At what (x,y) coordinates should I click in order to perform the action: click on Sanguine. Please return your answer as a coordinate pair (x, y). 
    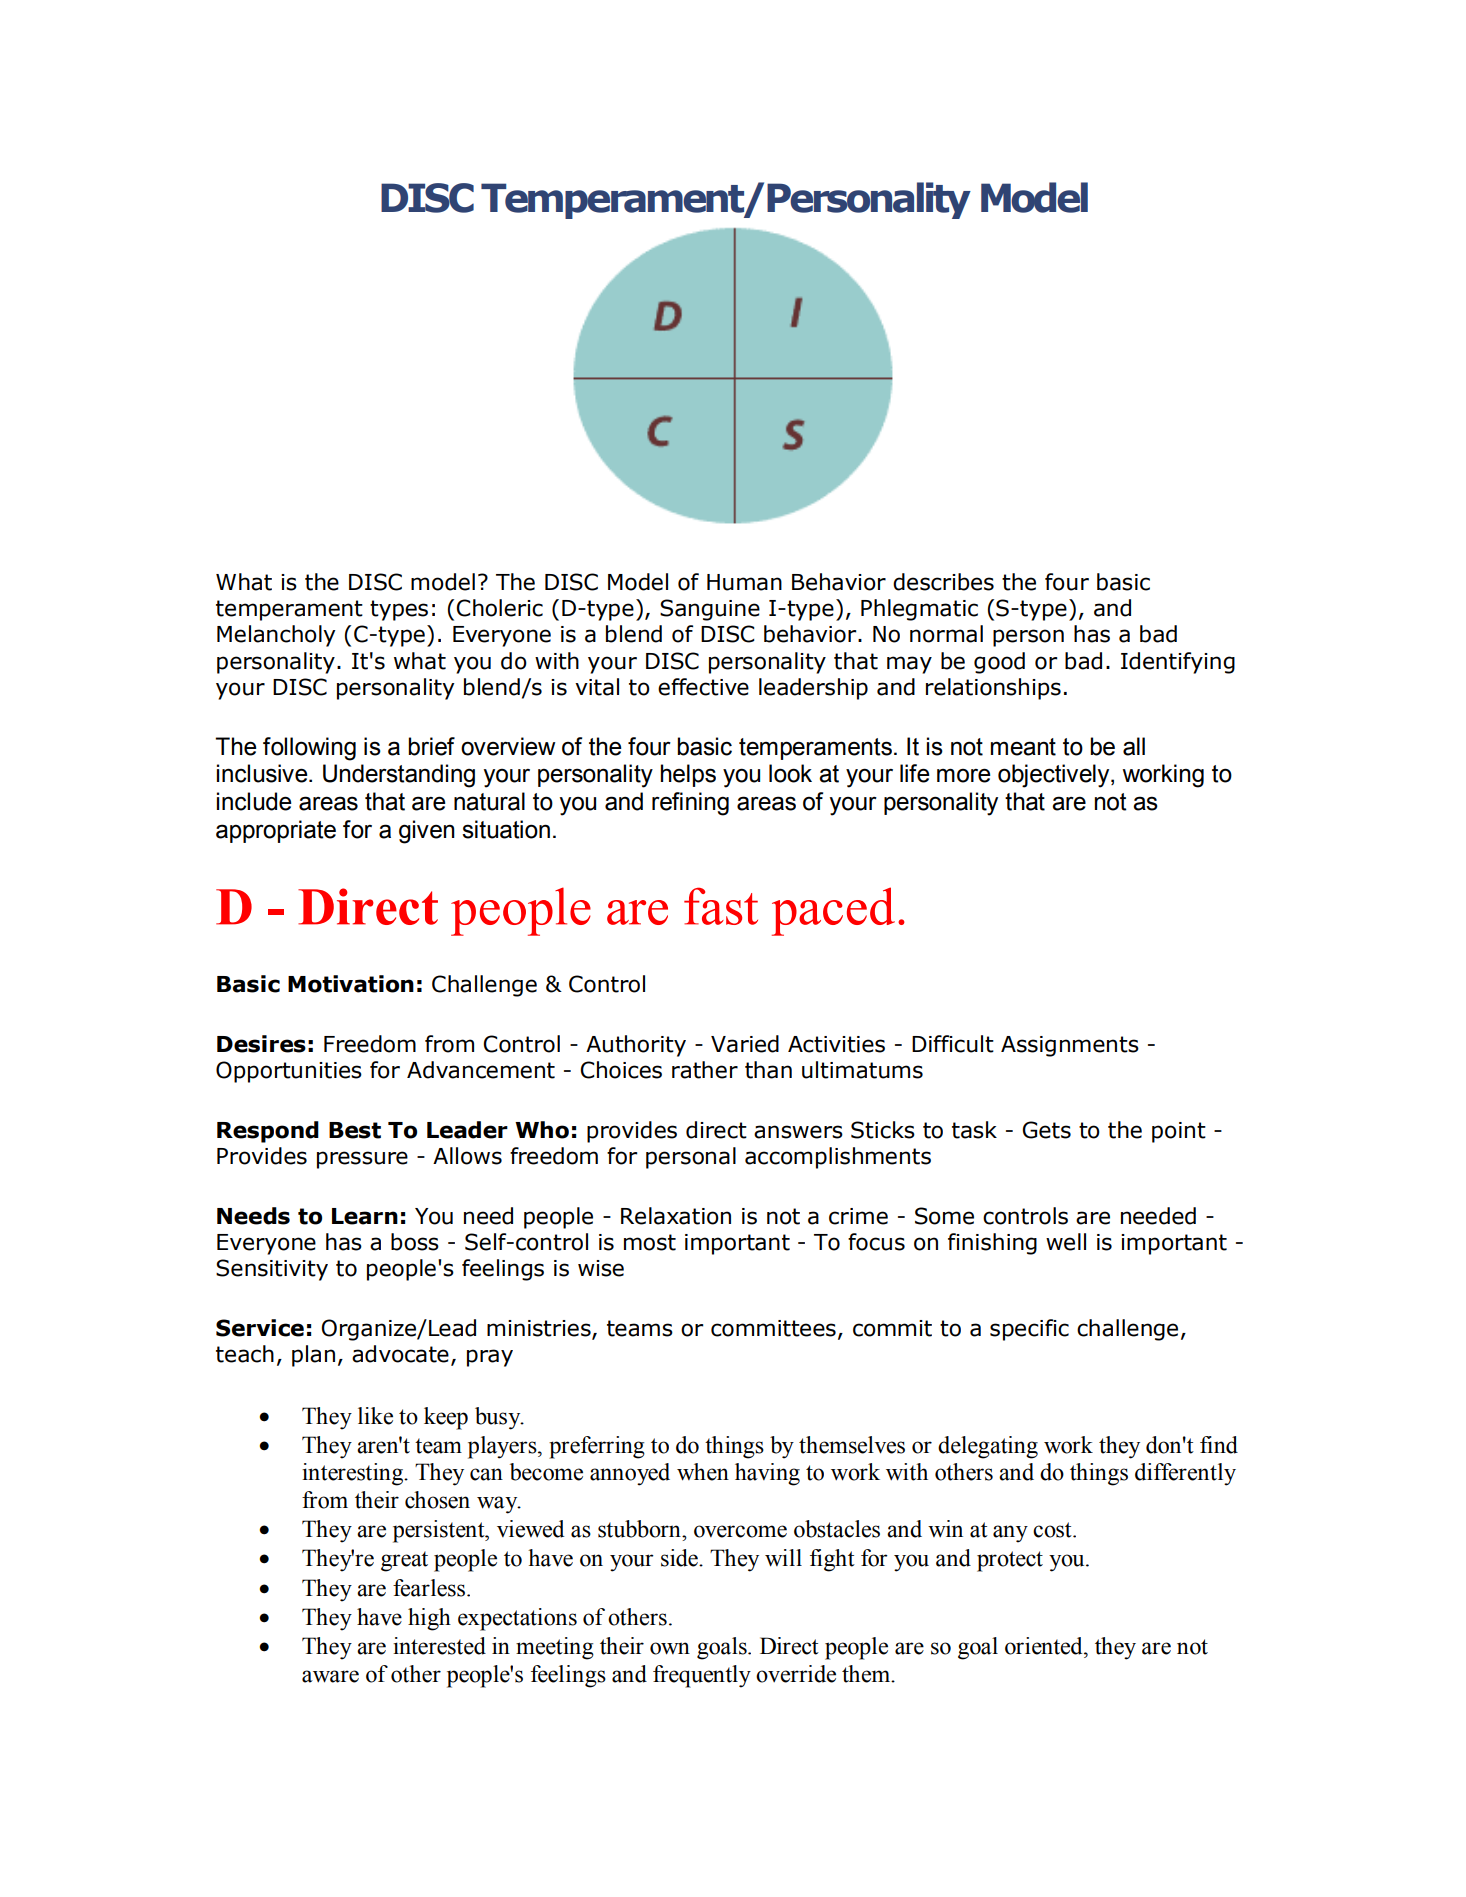
    Looking at the image, I should click on (710, 610).
